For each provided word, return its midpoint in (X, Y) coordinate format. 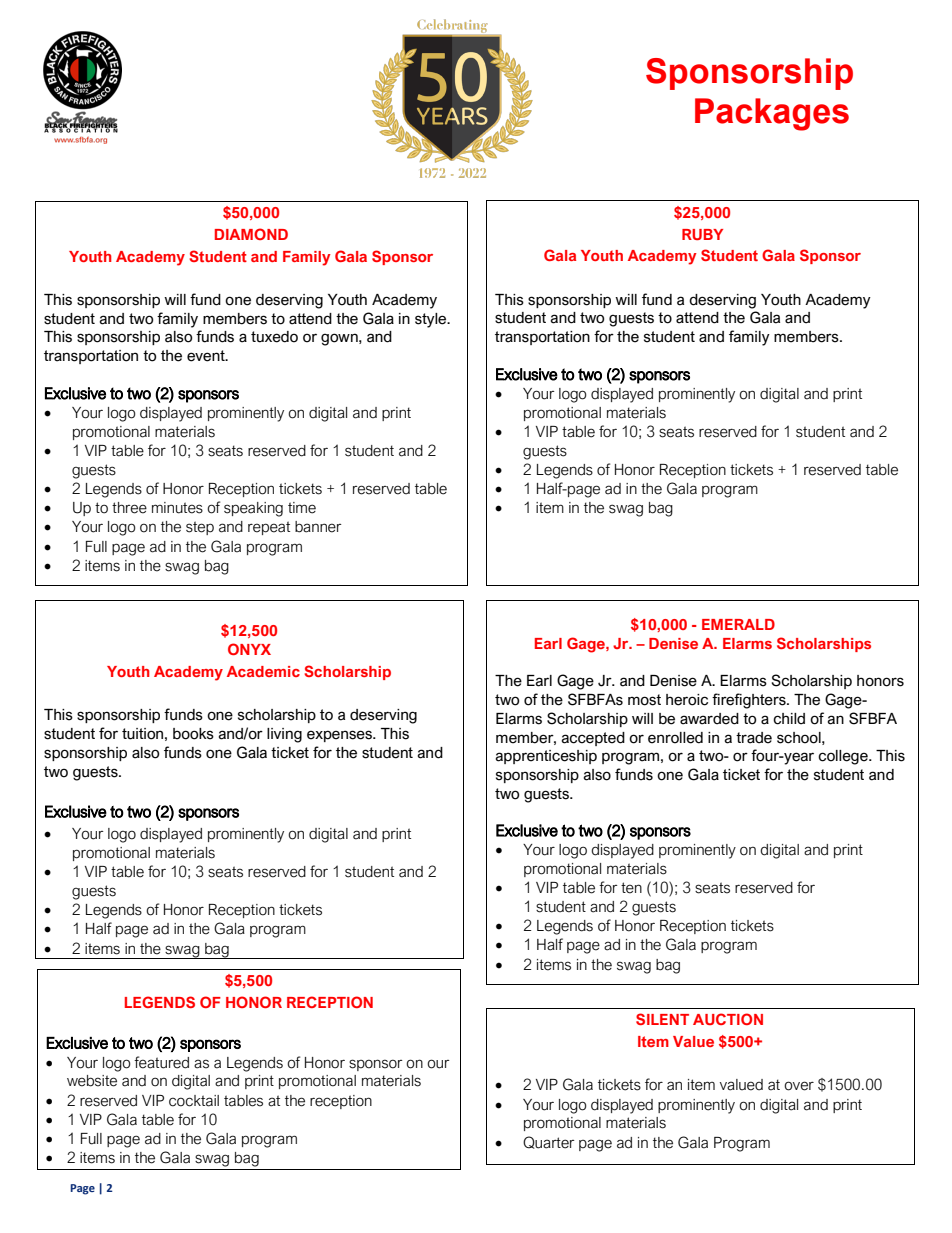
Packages (772, 114)
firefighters (750, 701)
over (799, 1086)
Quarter (549, 1142)
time (302, 508)
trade (754, 738)
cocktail (194, 1101)
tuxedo (274, 337)
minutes (177, 508)
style (432, 320)
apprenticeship (546, 757)
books (193, 734)
